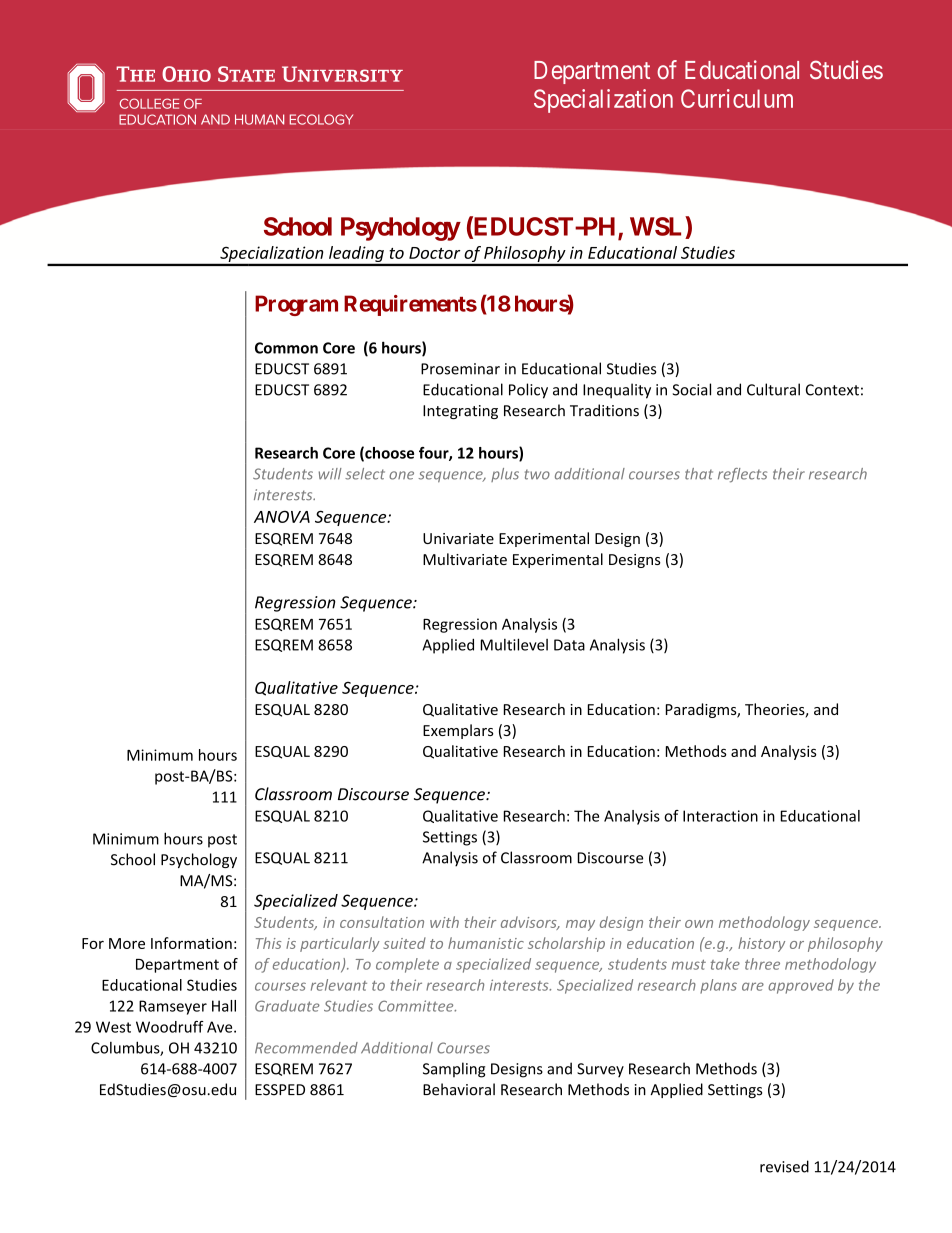  Describe the element at coordinates (356, 255) in the screenshot. I see `leading` at that location.
